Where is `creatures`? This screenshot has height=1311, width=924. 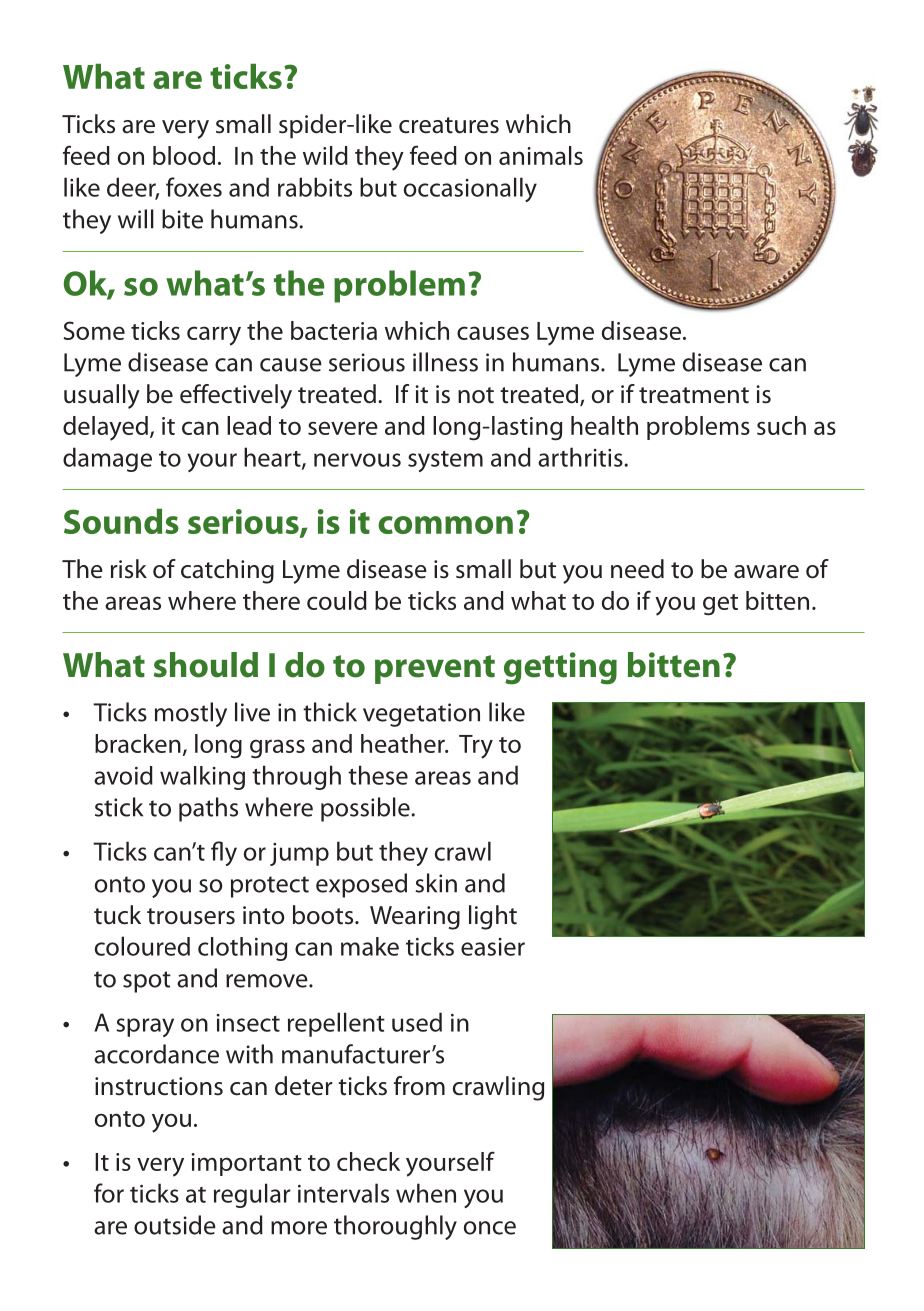
creatures is located at coordinates (449, 125).
